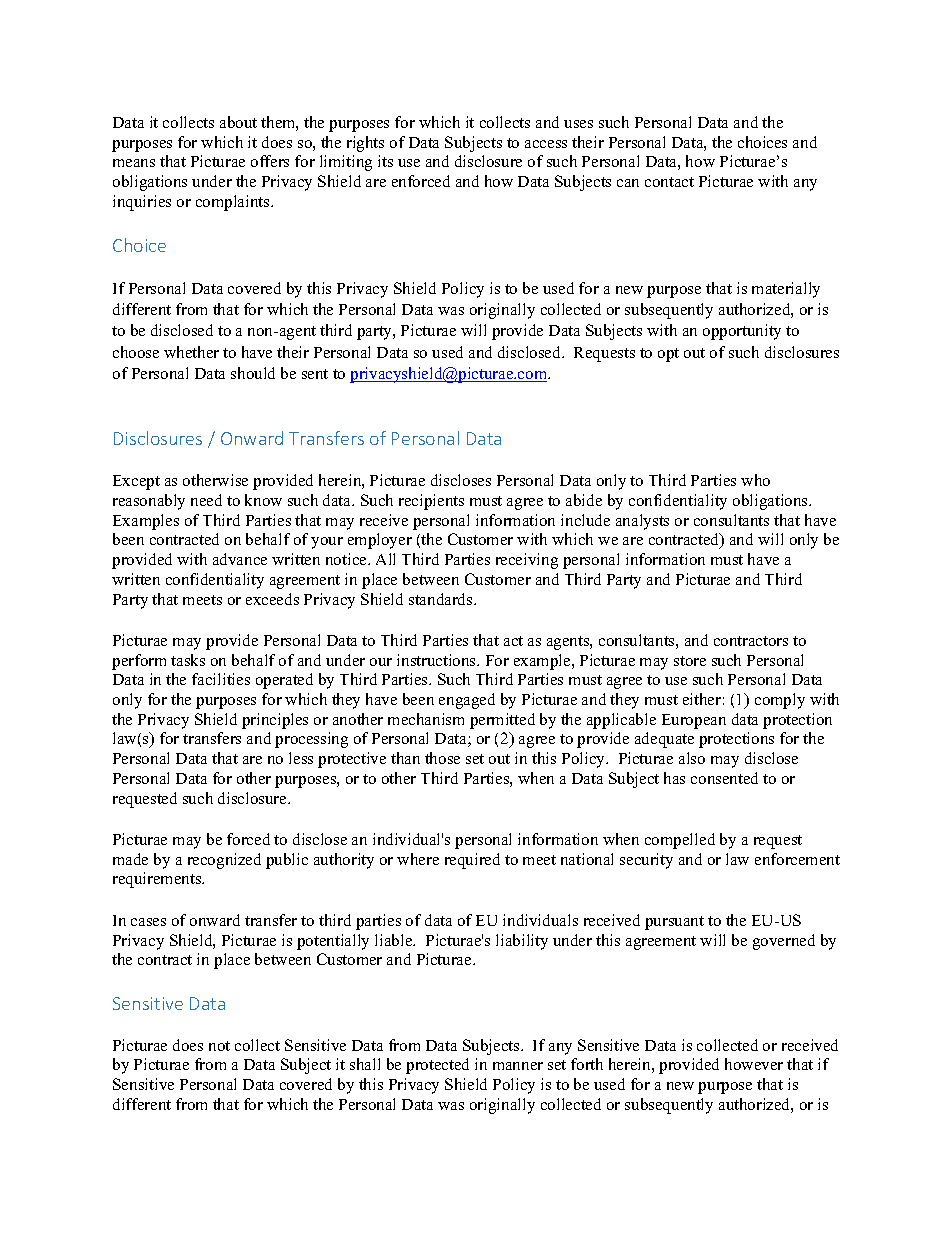 The height and width of the screenshot is (1233, 952). What do you see at coordinates (240, 559) in the screenshot?
I see `advance` at bounding box center [240, 559].
